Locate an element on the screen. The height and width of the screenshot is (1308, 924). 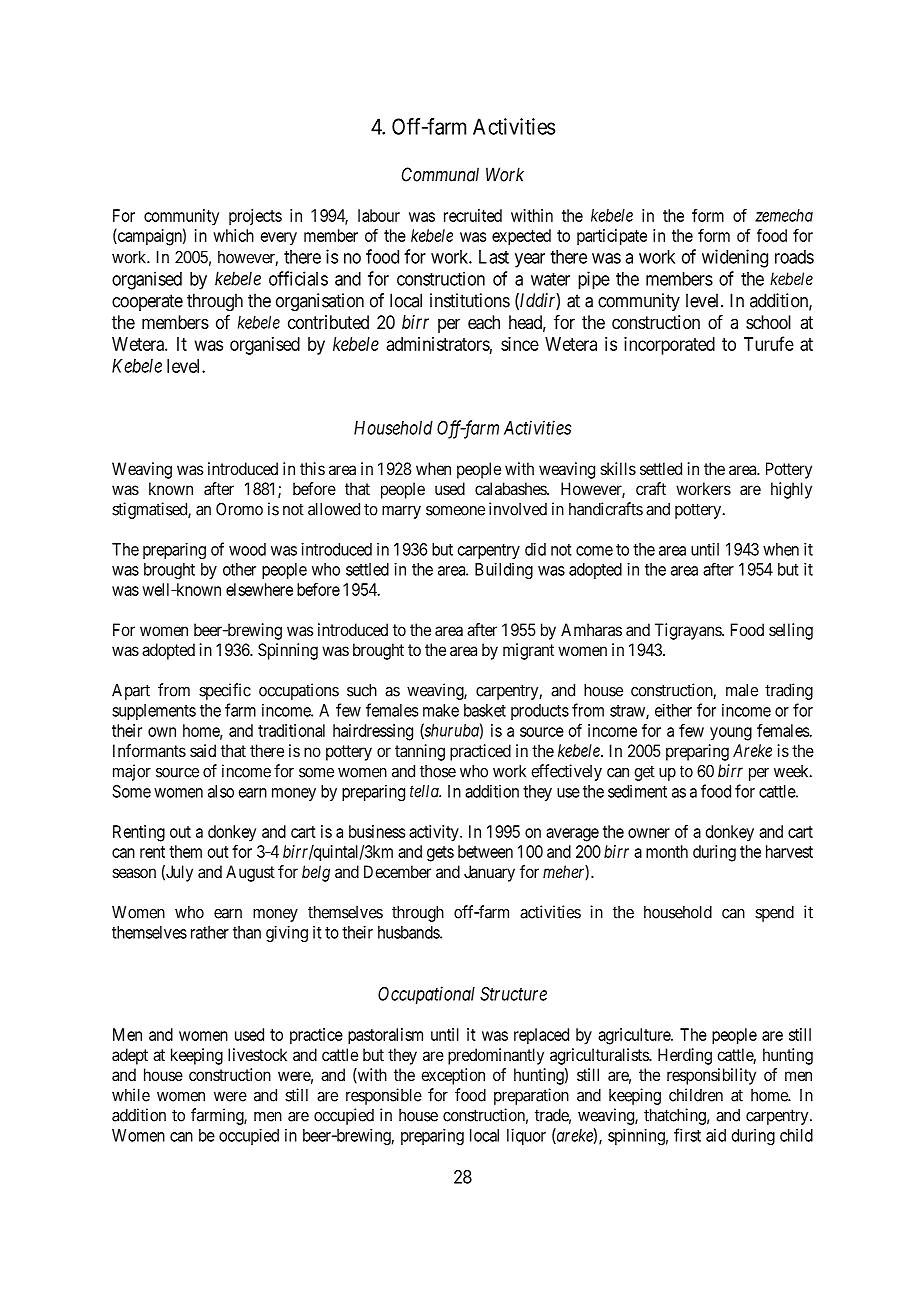
highly is located at coordinates (791, 490).
